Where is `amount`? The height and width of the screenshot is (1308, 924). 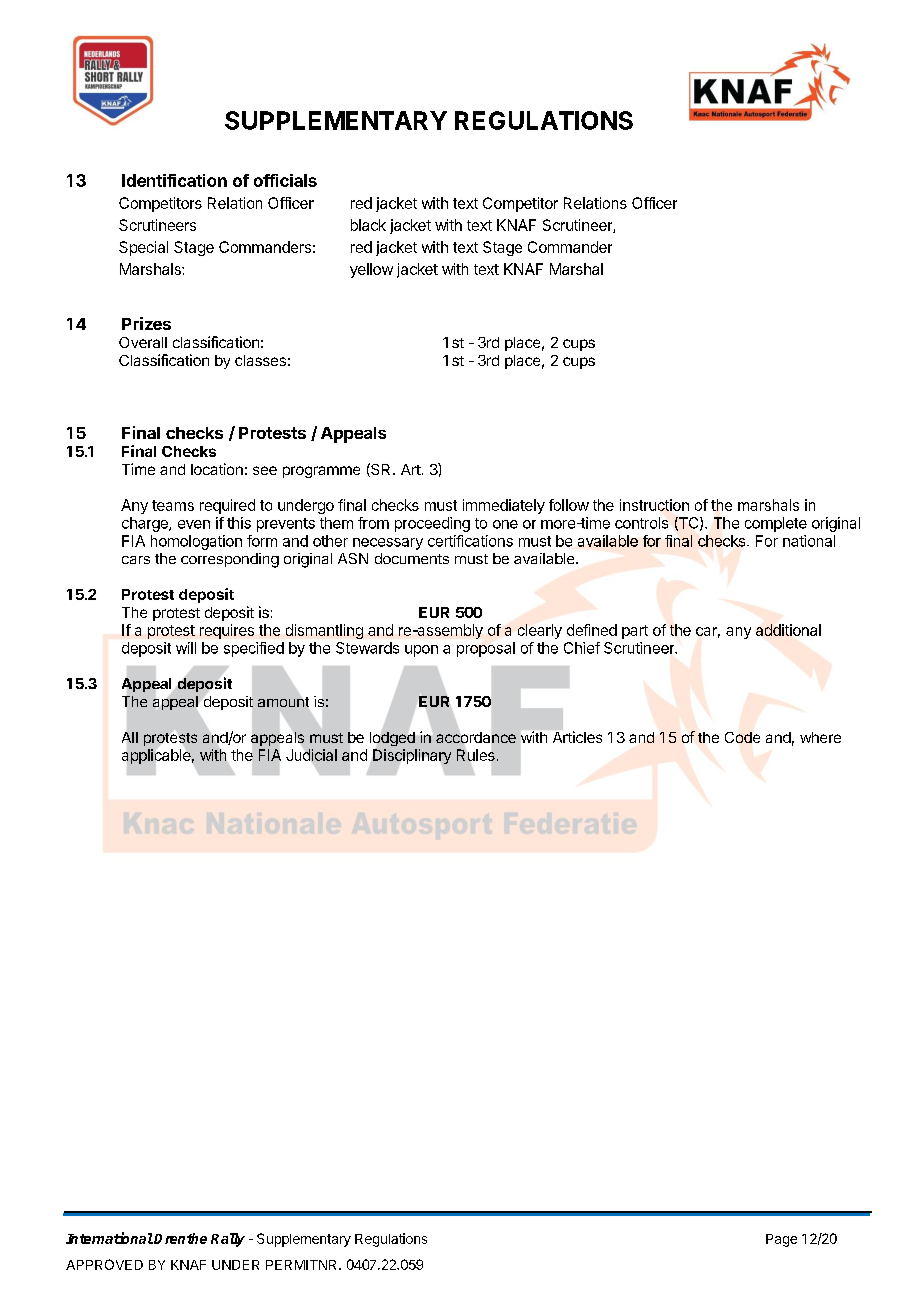 amount is located at coordinates (283, 702).
